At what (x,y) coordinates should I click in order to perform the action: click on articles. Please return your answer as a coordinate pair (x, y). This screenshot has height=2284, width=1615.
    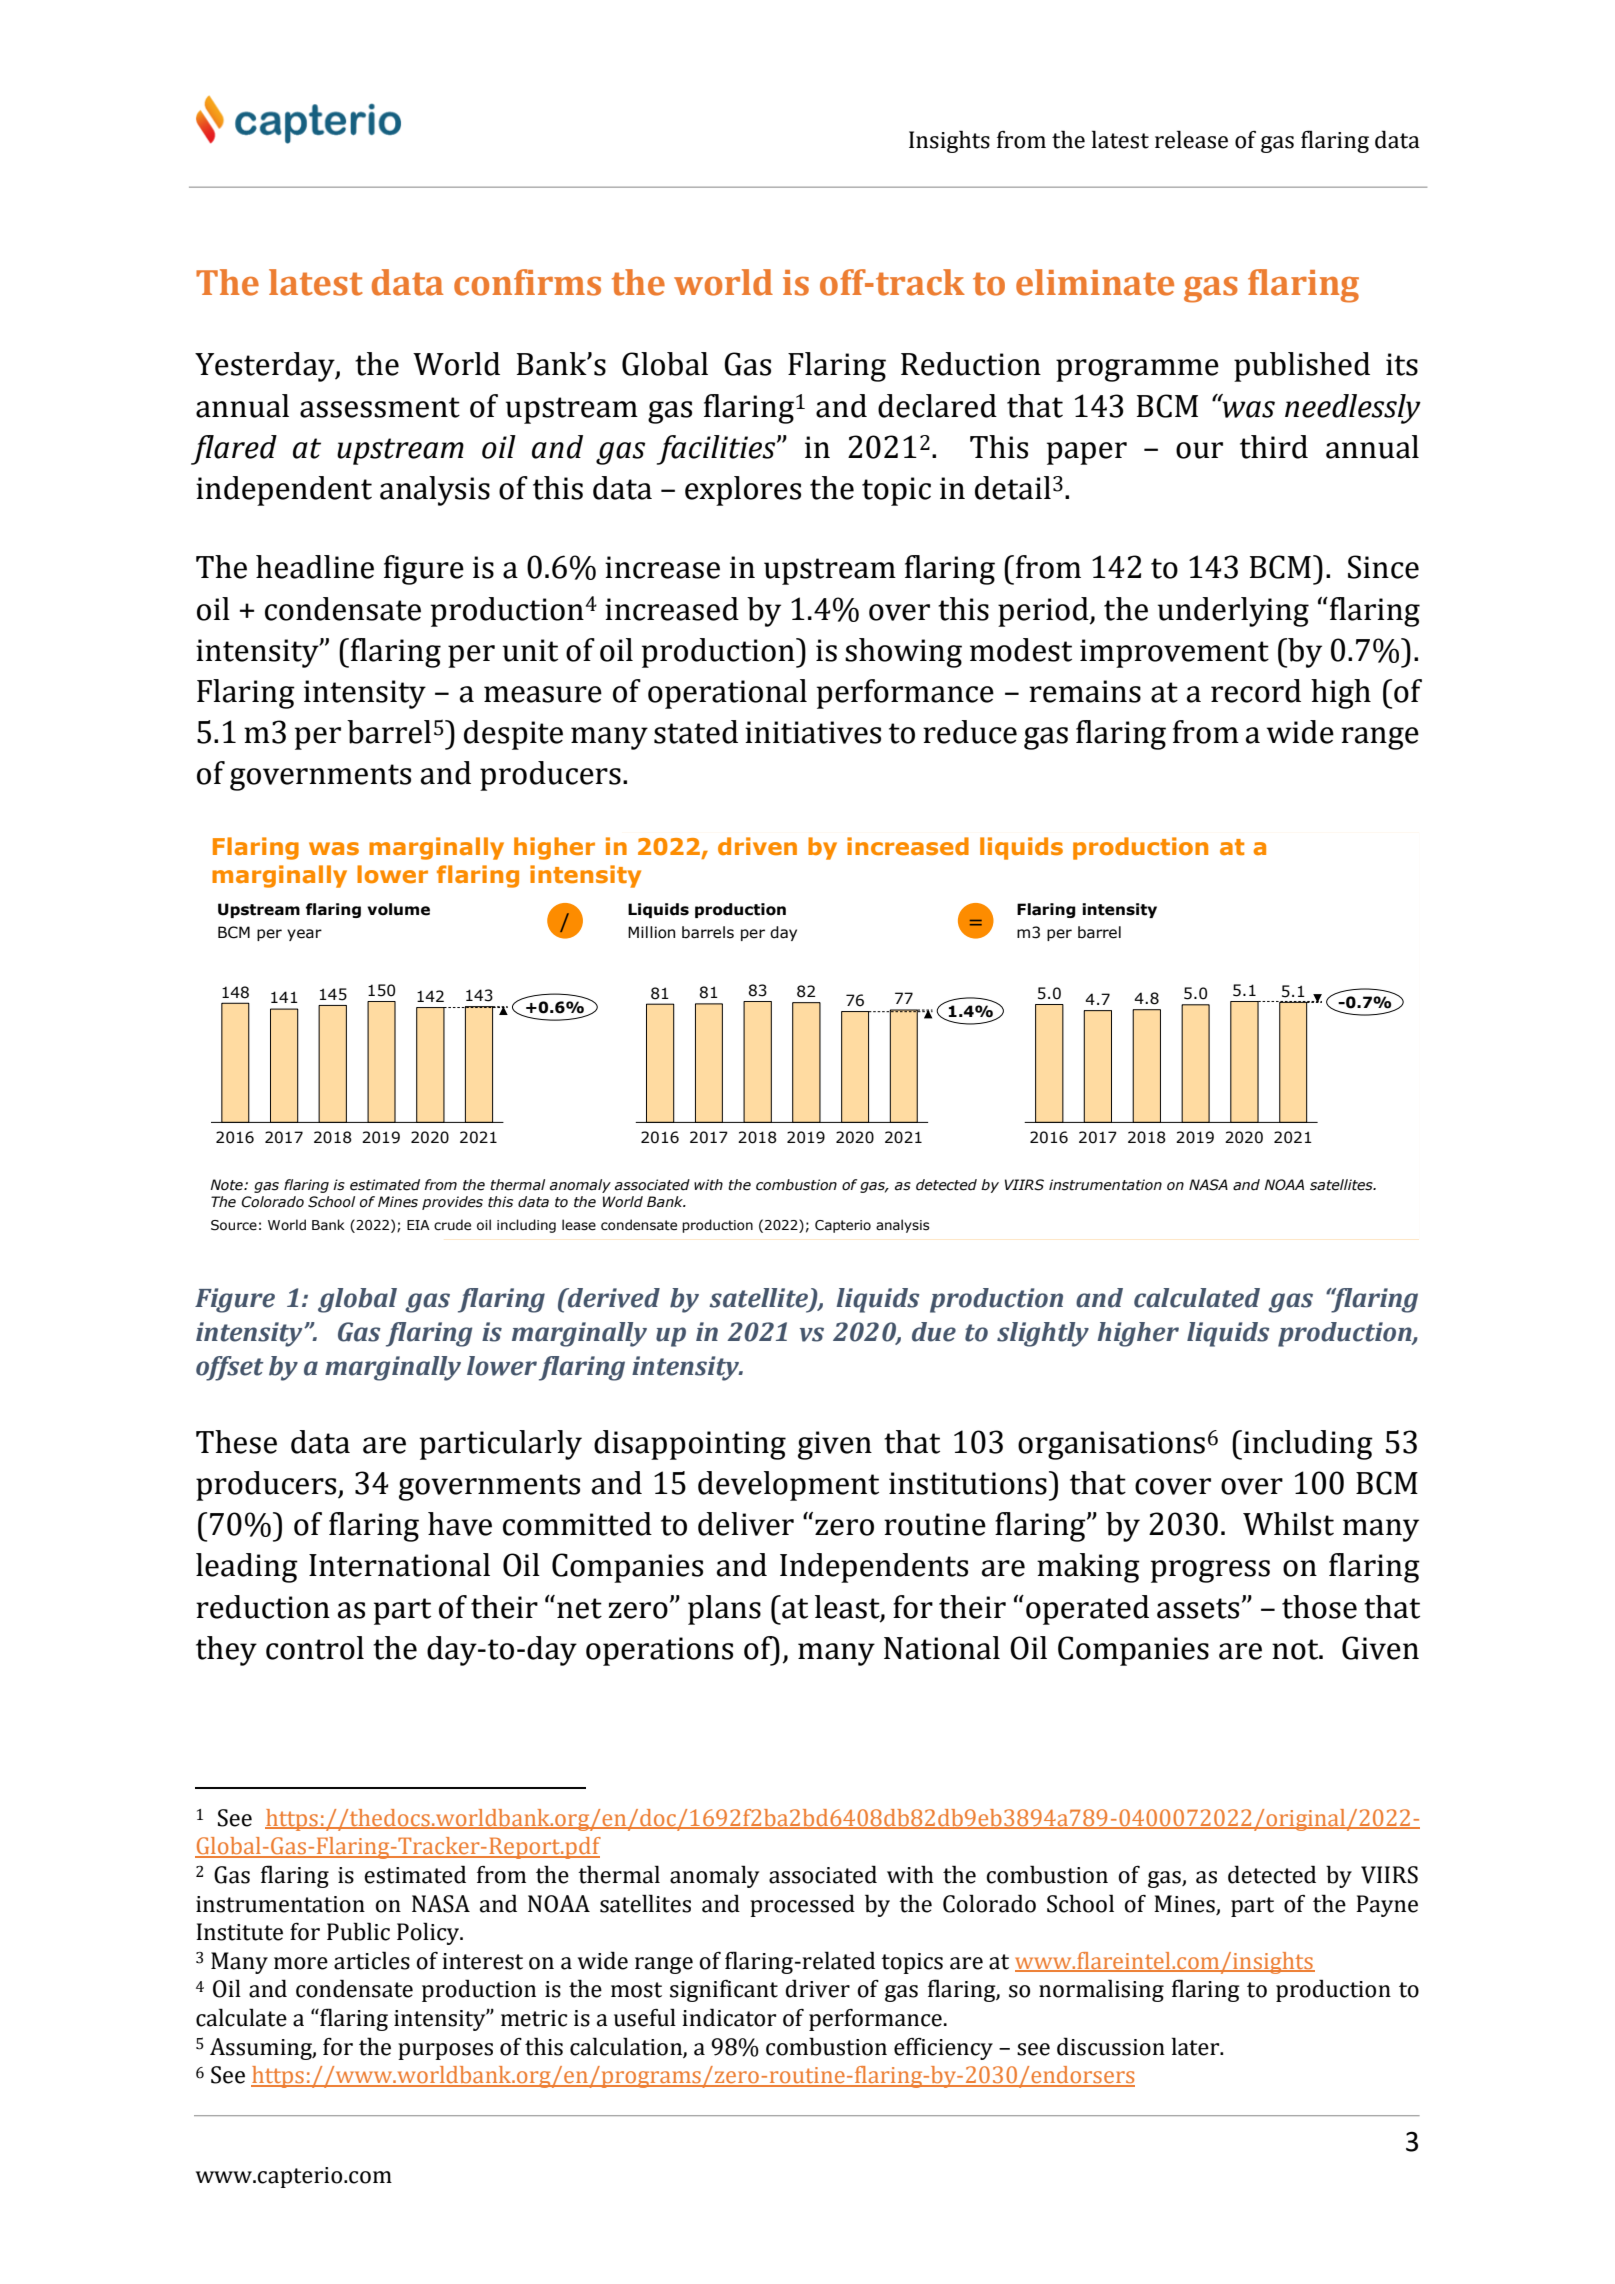
    Looking at the image, I should click on (372, 1960).
